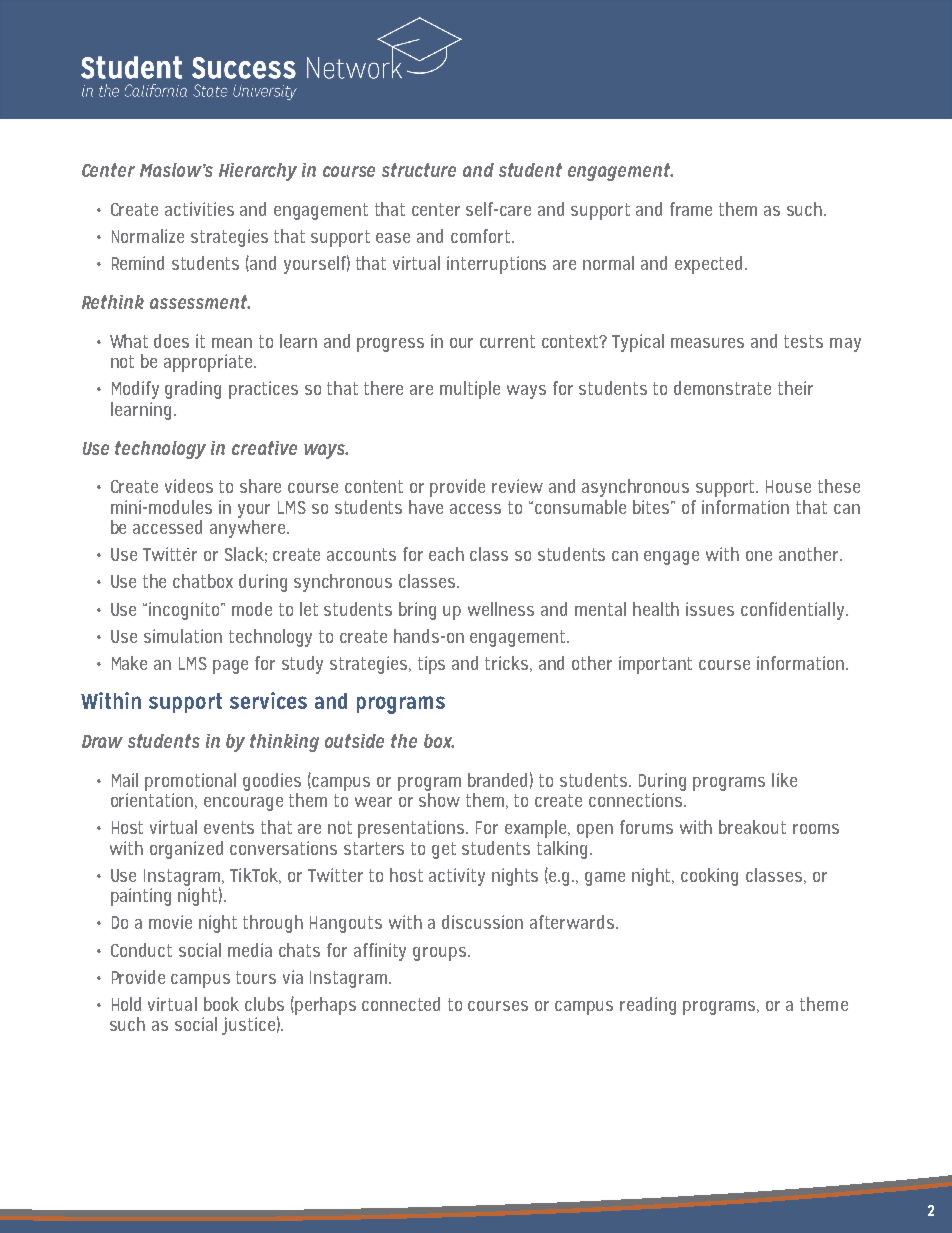 This image has height=1233, width=952. Describe the element at coordinates (221, 1004) in the image. I see `book` at that location.
